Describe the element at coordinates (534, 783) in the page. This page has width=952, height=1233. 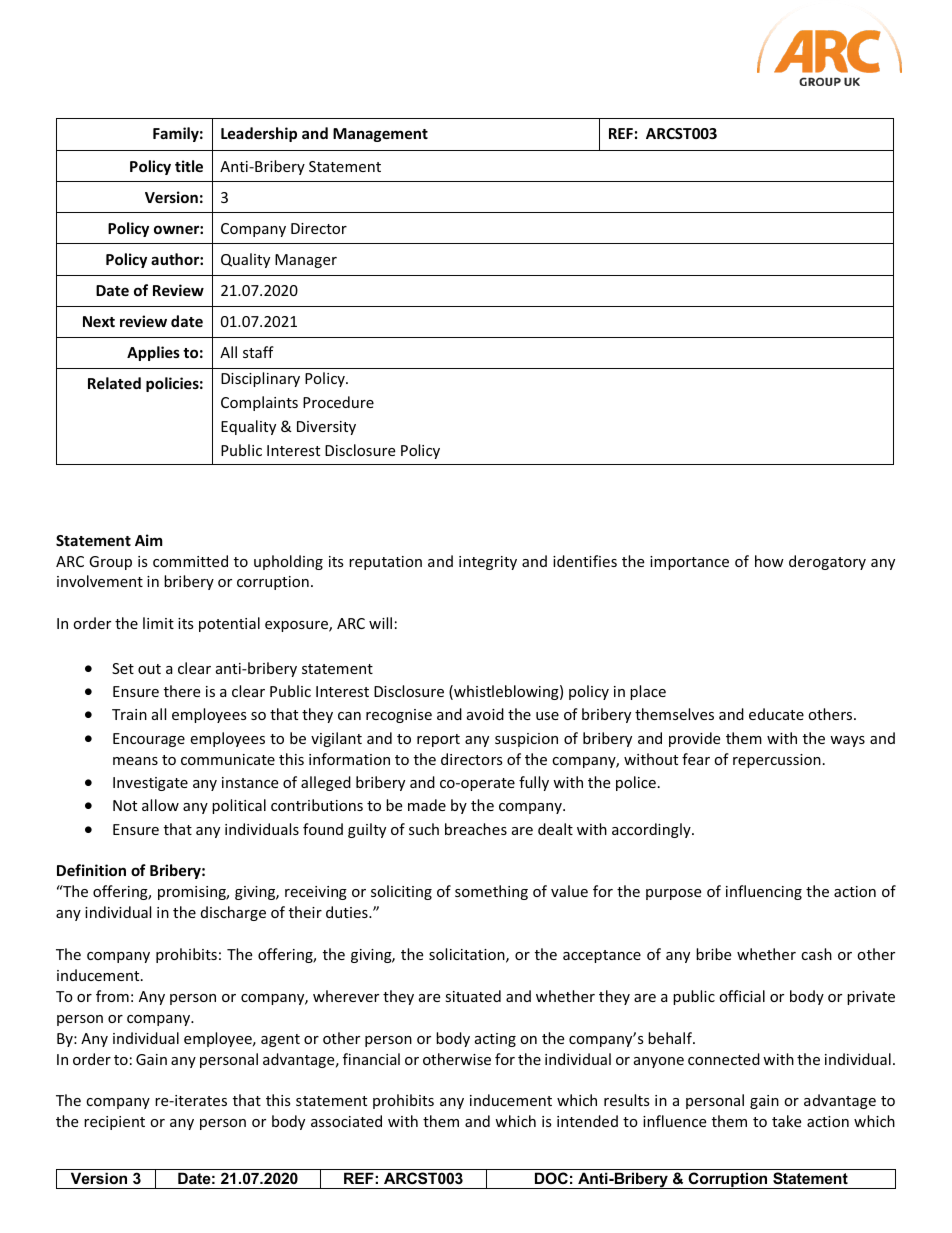
I see `fully` at that location.
